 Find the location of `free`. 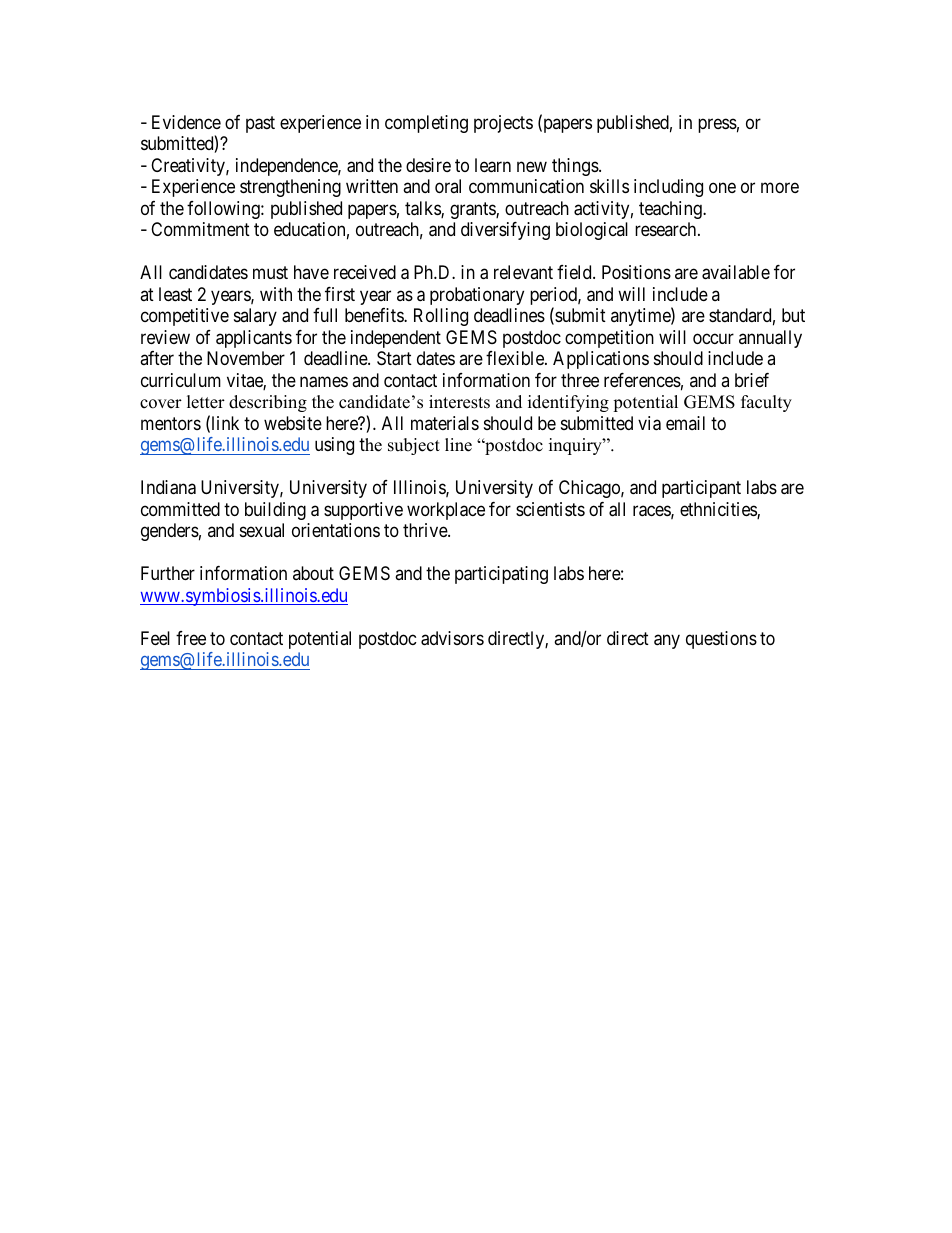

free is located at coordinates (191, 638).
